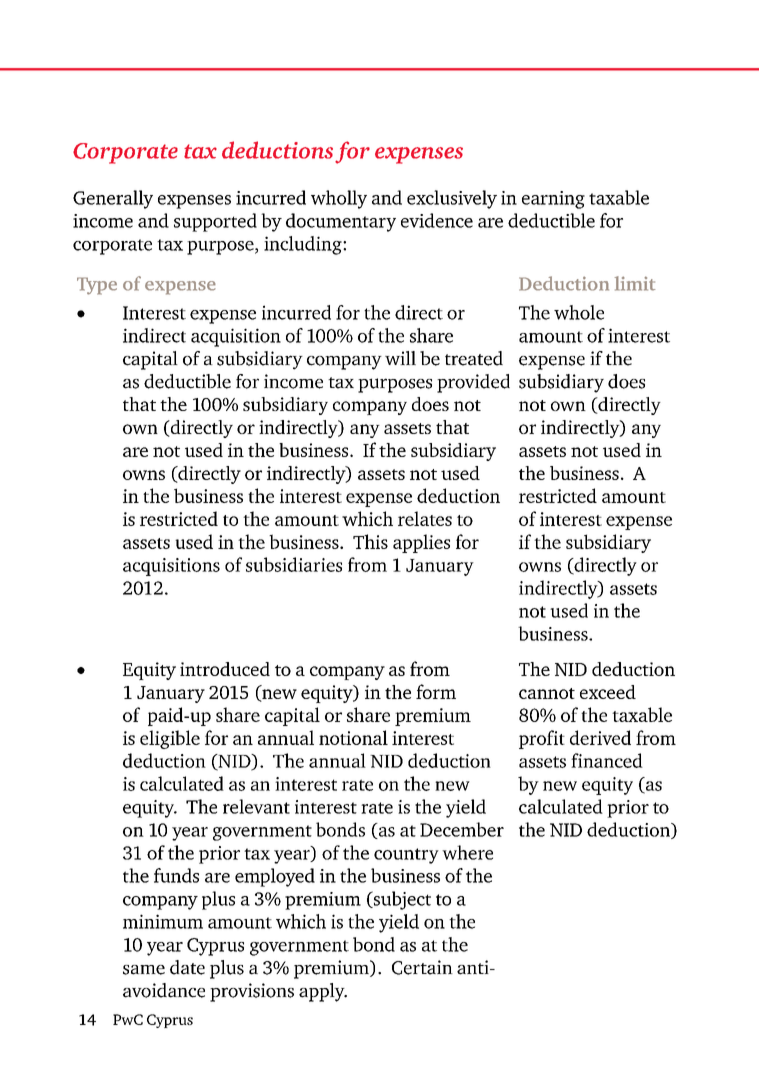 This image has width=759, height=1084. I want to click on earning, so click(553, 200).
